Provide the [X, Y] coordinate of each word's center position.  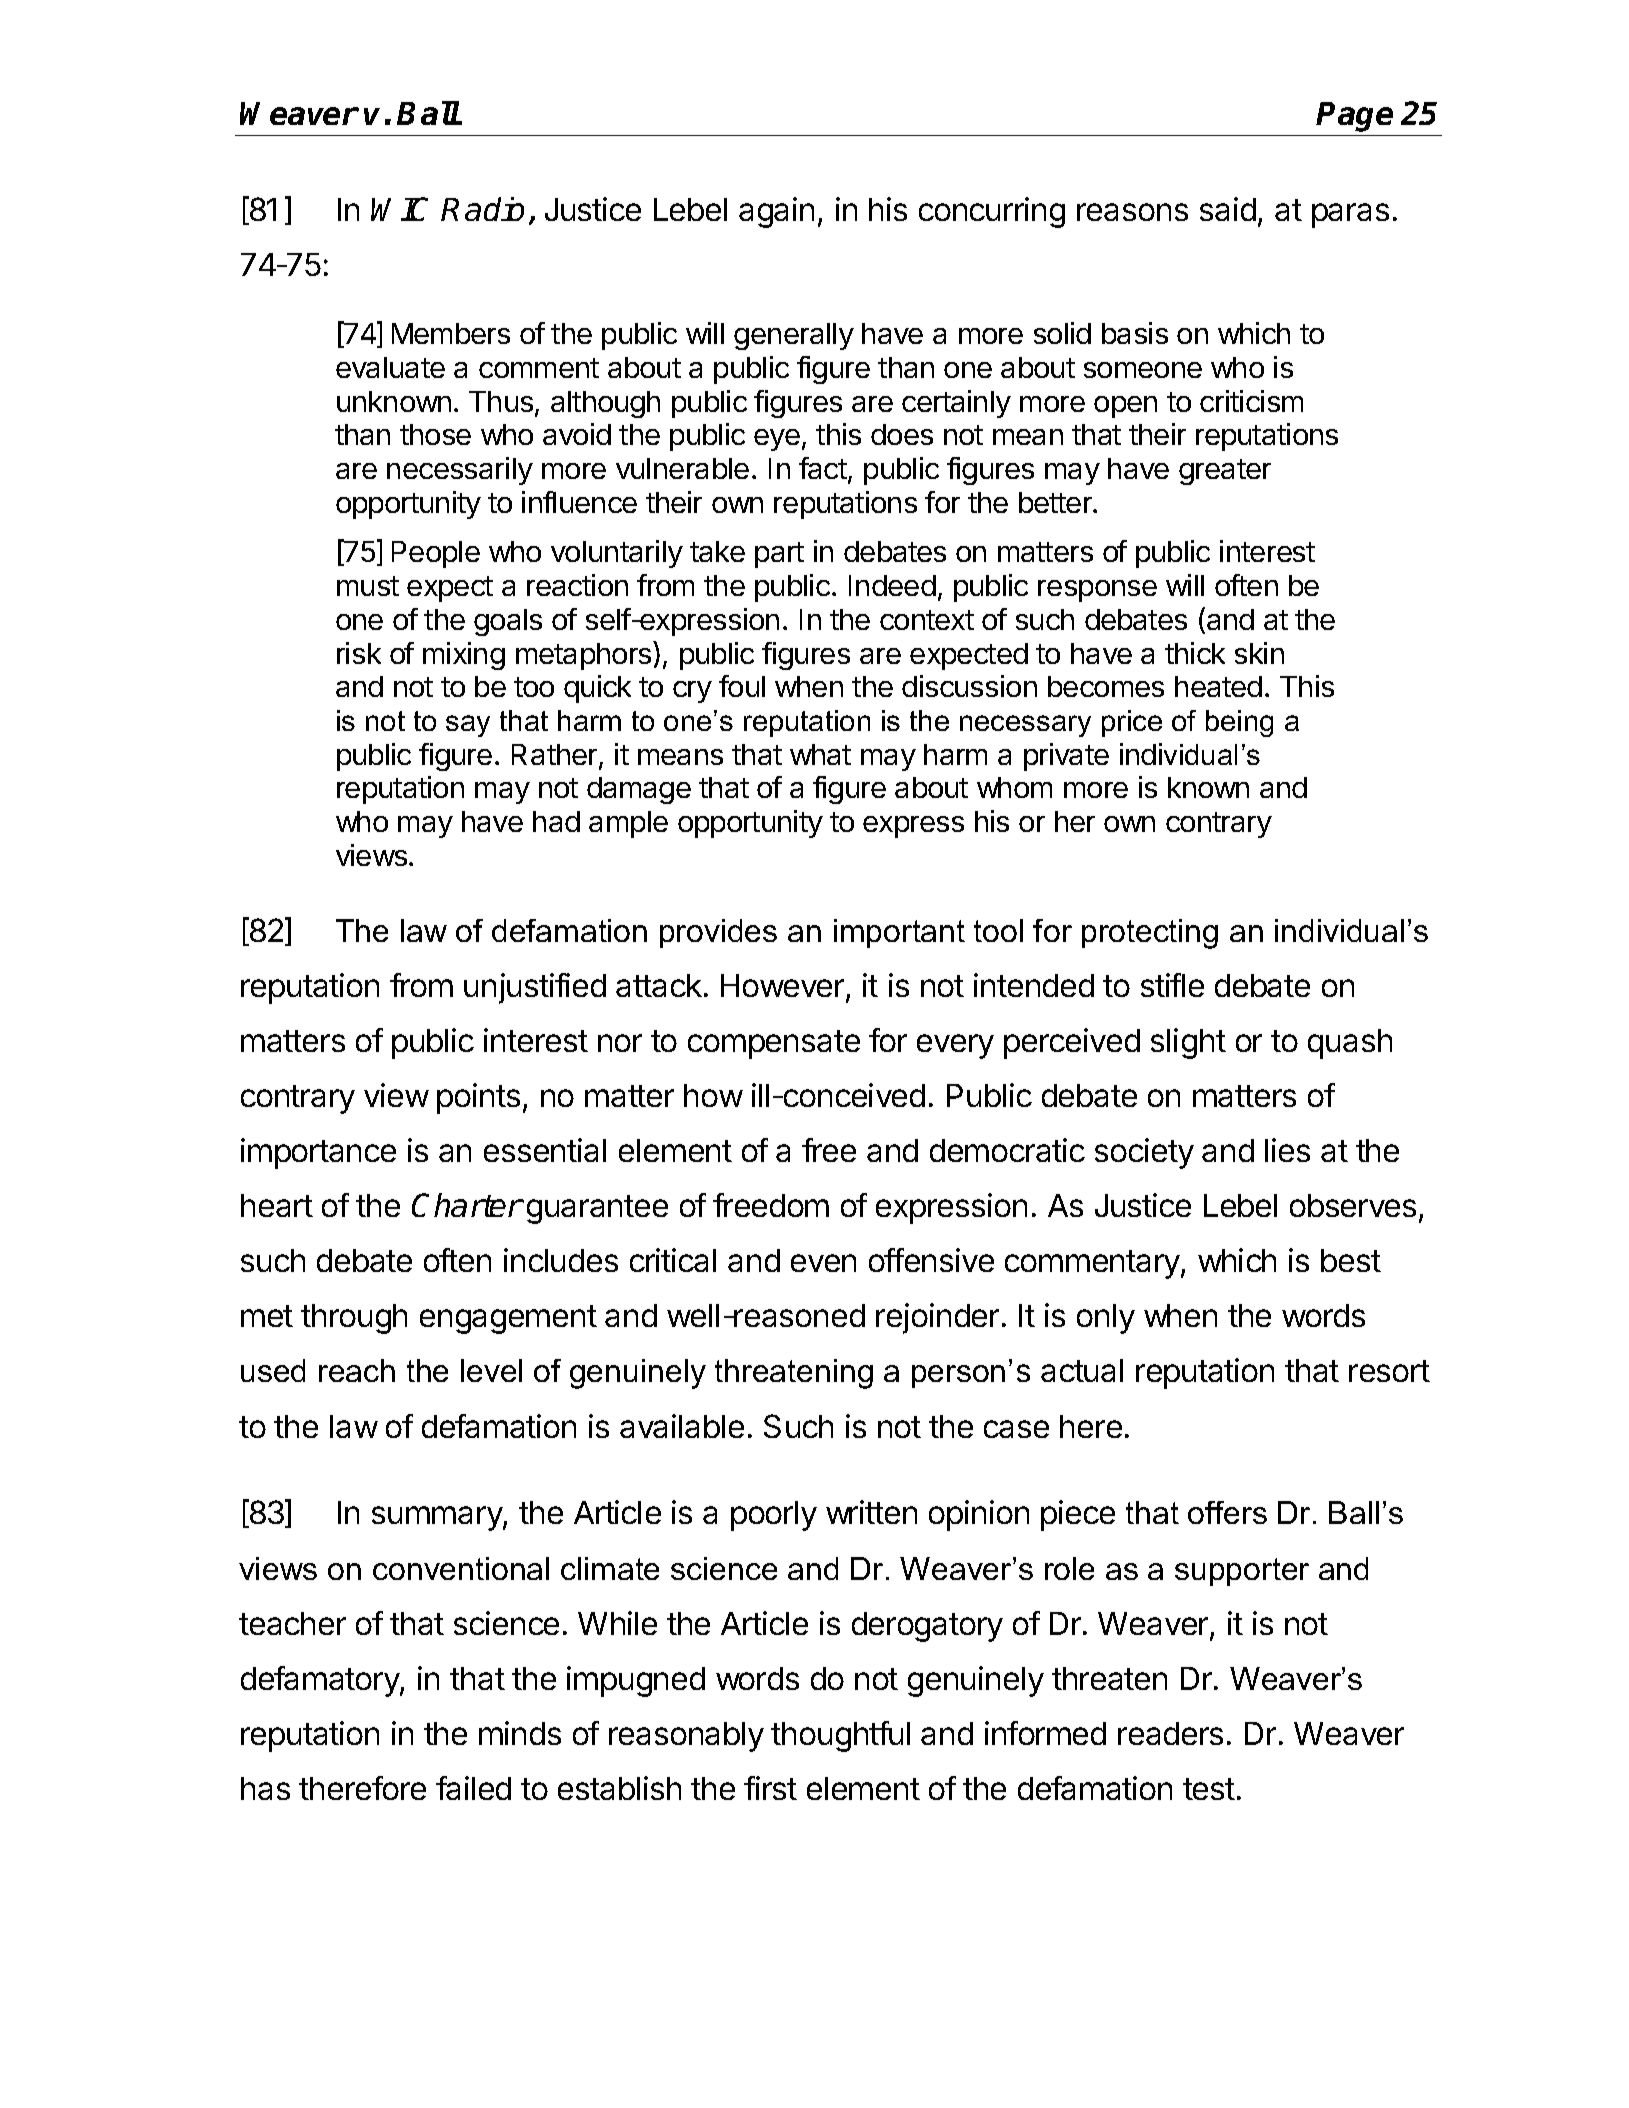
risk [359, 653]
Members [451, 333]
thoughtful [840, 1736]
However [784, 987]
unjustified [535, 988]
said [1228, 209]
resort [1389, 1371]
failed [473, 1788]
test [1209, 1789]
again [776, 212]
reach [357, 1370]
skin [1259, 653]
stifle [1172, 985]
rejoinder [937, 1318]
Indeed [892, 585]
